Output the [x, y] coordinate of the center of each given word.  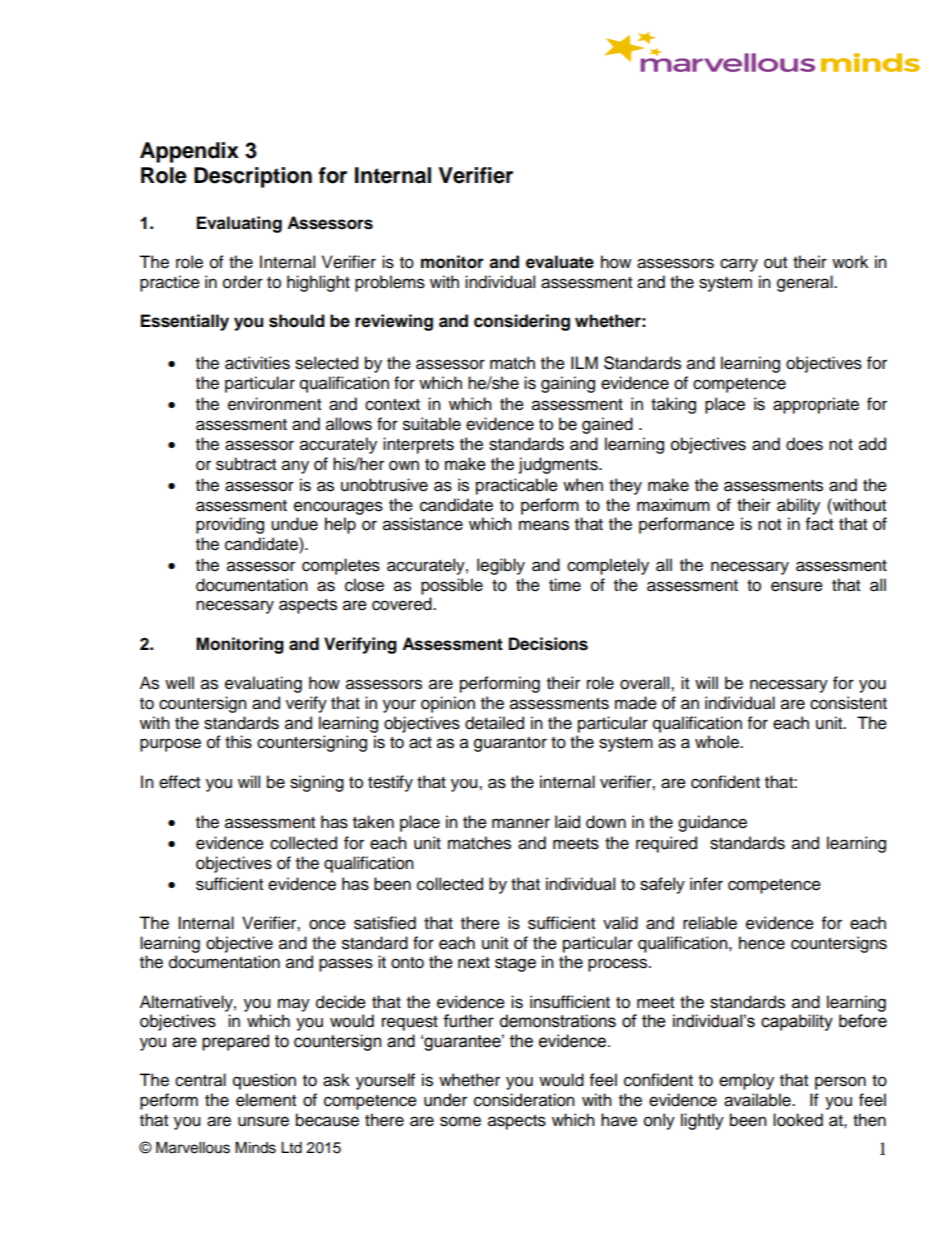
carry [739, 265]
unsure [263, 1121]
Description [253, 177]
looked [798, 1120]
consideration [524, 1100]
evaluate [560, 262]
